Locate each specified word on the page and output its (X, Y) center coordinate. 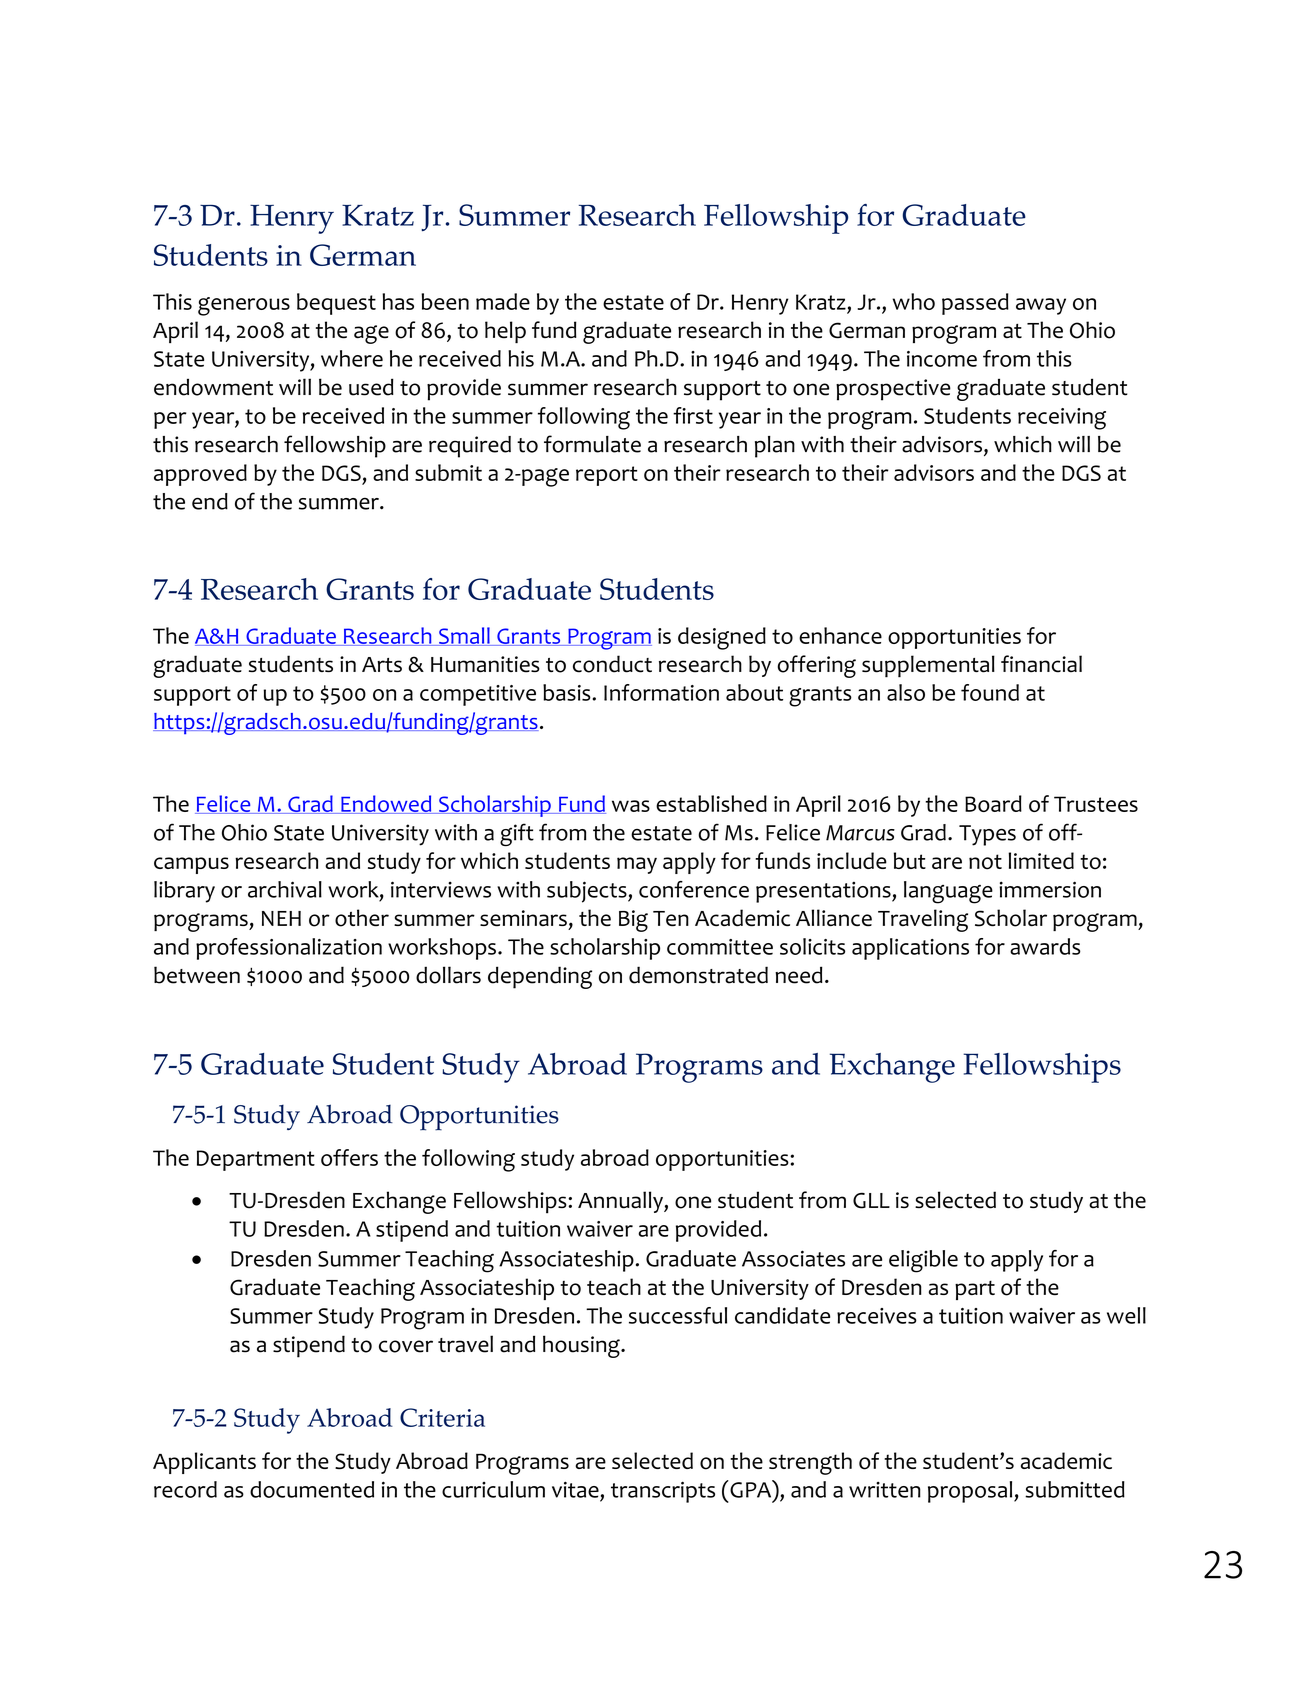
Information (661, 692)
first (693, 415)
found (990, 692)
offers (349, 1157)
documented (312, 1489)
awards (1045, 946)
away (1041, 306)
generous (244, 306)
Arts (382, 664)
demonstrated (698, 975)
